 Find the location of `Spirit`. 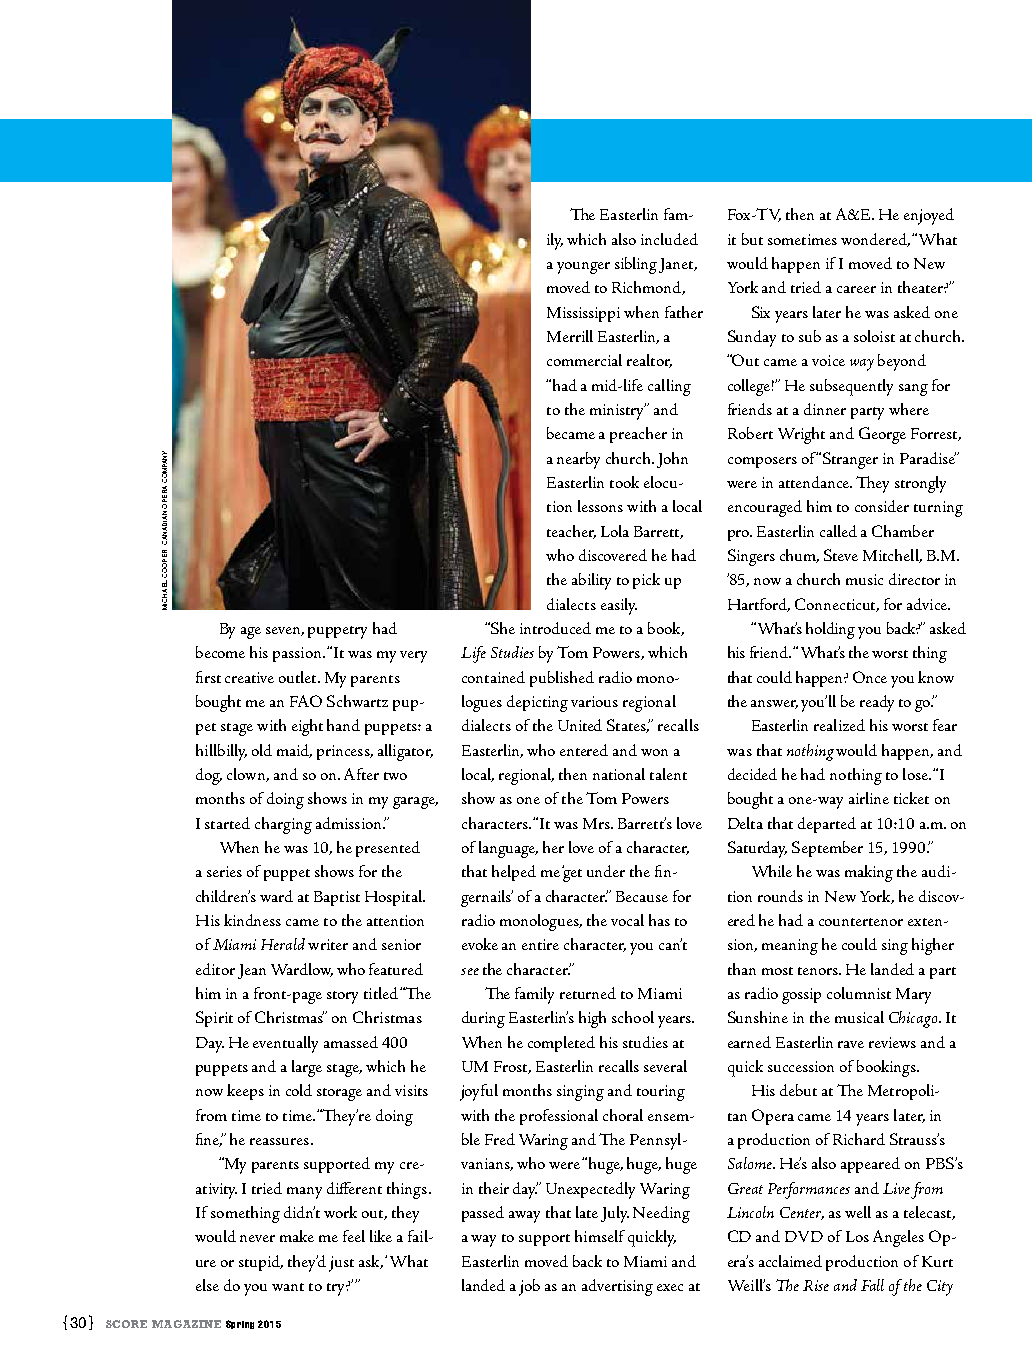

Spirit is located at coordinates (214, 1019).
